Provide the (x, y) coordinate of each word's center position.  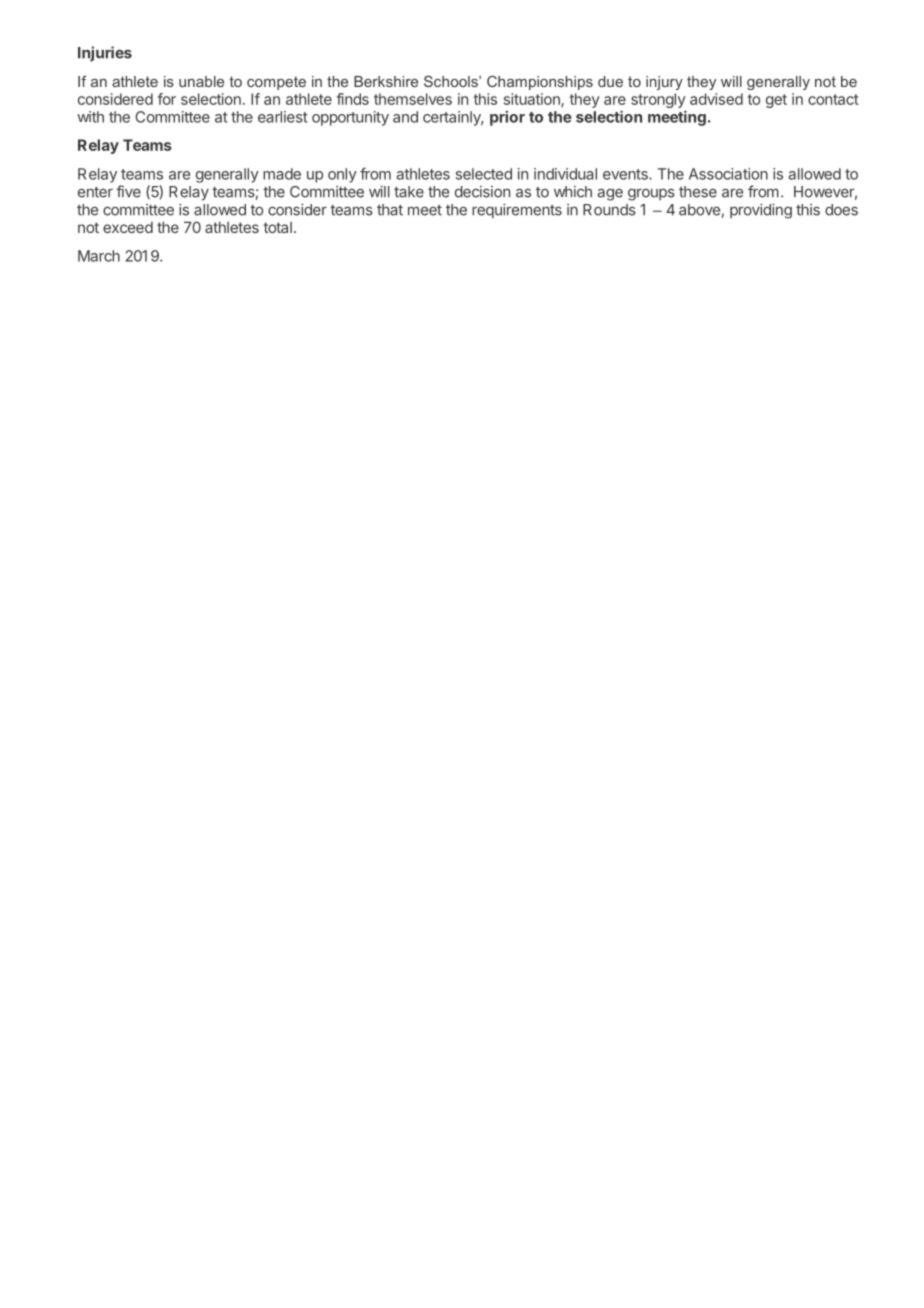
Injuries (105, 54)
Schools (452, 81)
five (128, 191)
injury (664, 83)
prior (507, 118)
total (277, 227)
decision (482, 192)
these (698, 192)
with (90, 117)
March (99, 256)
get (776, 101)
